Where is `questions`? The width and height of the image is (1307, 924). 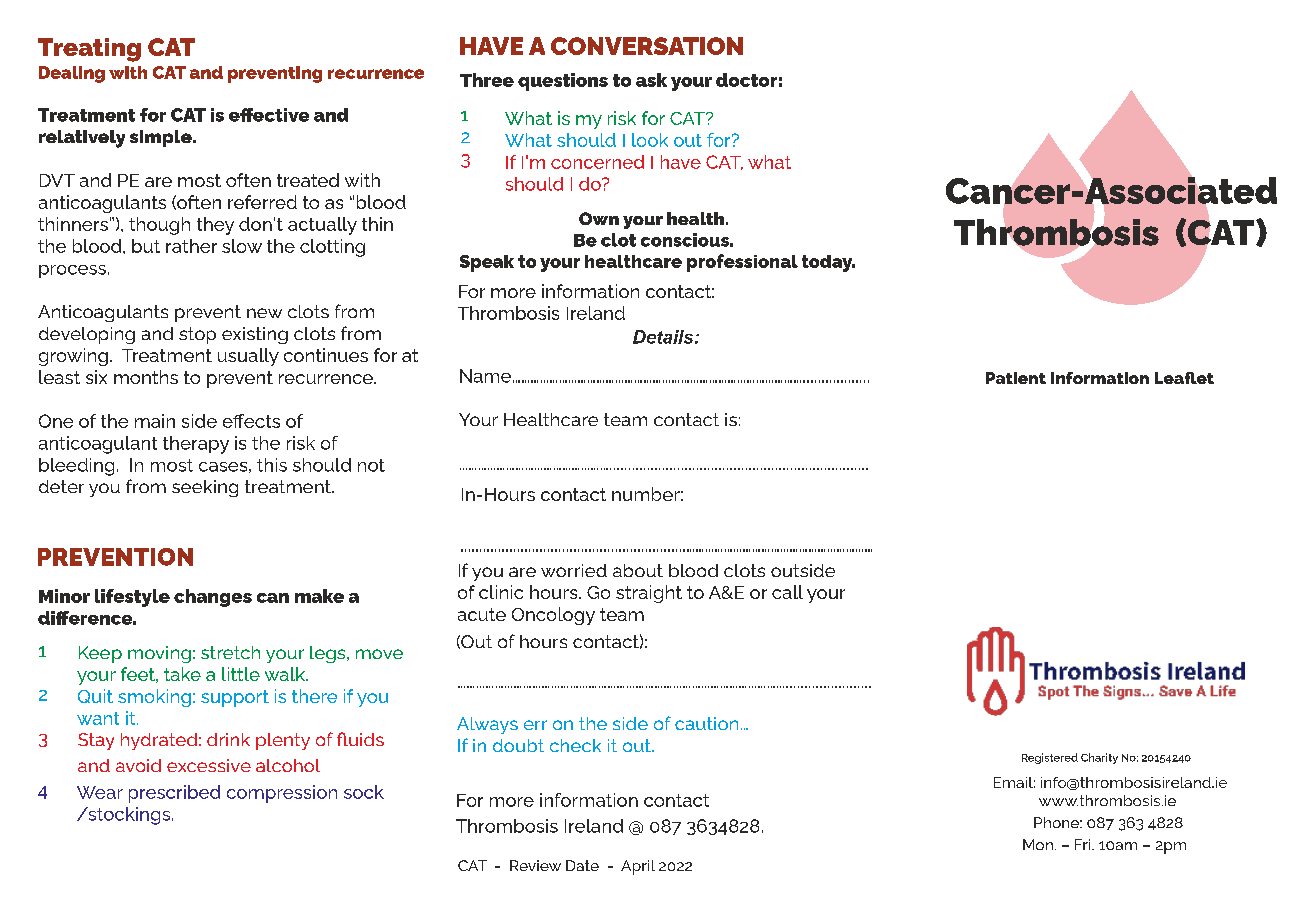 questions is located at coordinates (563, 82).
